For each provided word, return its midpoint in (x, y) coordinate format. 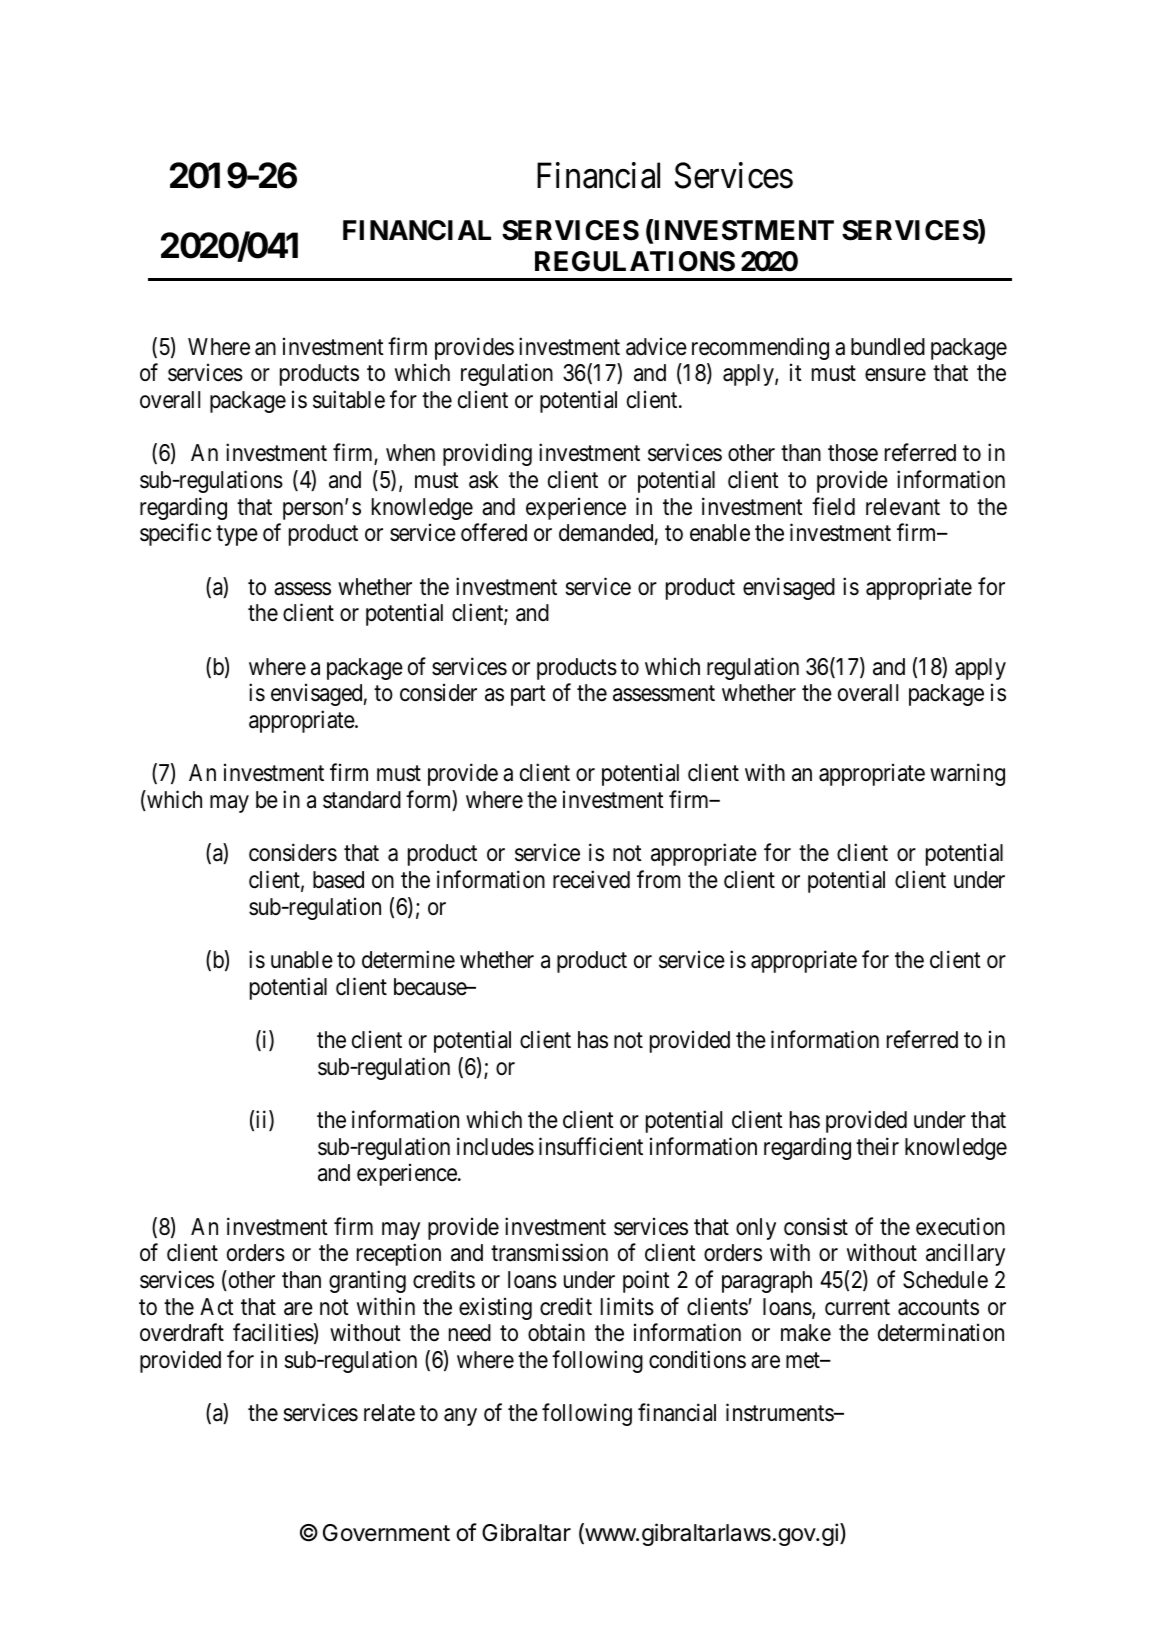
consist (816, 1226)
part (528, 696)
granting (367, 1281)
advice (656, 346)
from (659, 879)
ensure (895, 375)
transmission (549, 1252)
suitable (349, 399)
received (591, 879)
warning (967, 775)
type (237, 536)
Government (386, 1533)
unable (302, 960)
